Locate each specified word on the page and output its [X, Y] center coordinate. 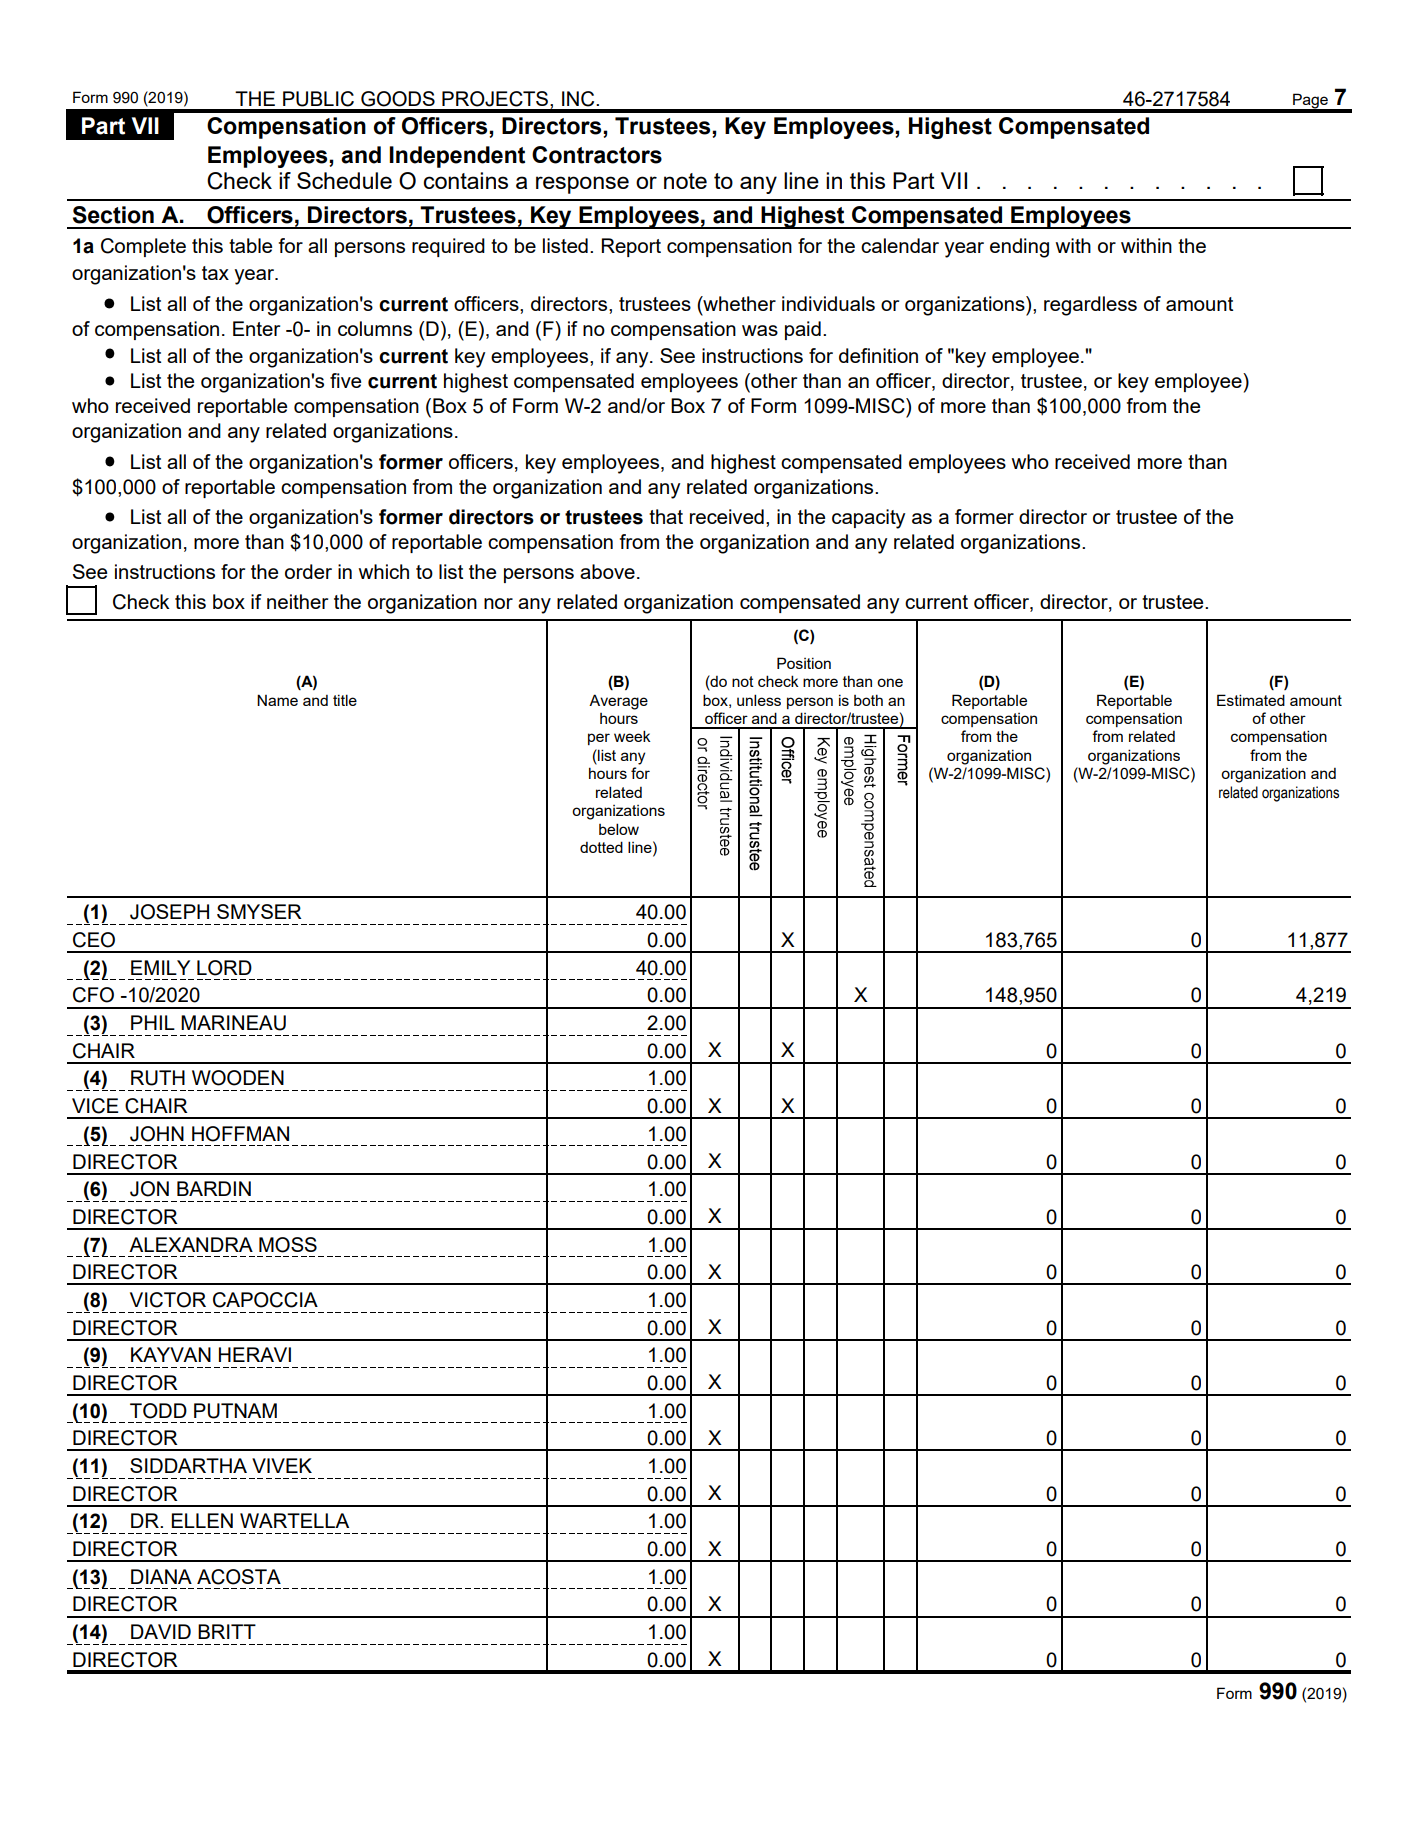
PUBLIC [318, 99]
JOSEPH [169, 912]
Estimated [1251, 700]
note [685, 181]
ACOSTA [239, 1577]
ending [1019, 248]
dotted [601, 847]
